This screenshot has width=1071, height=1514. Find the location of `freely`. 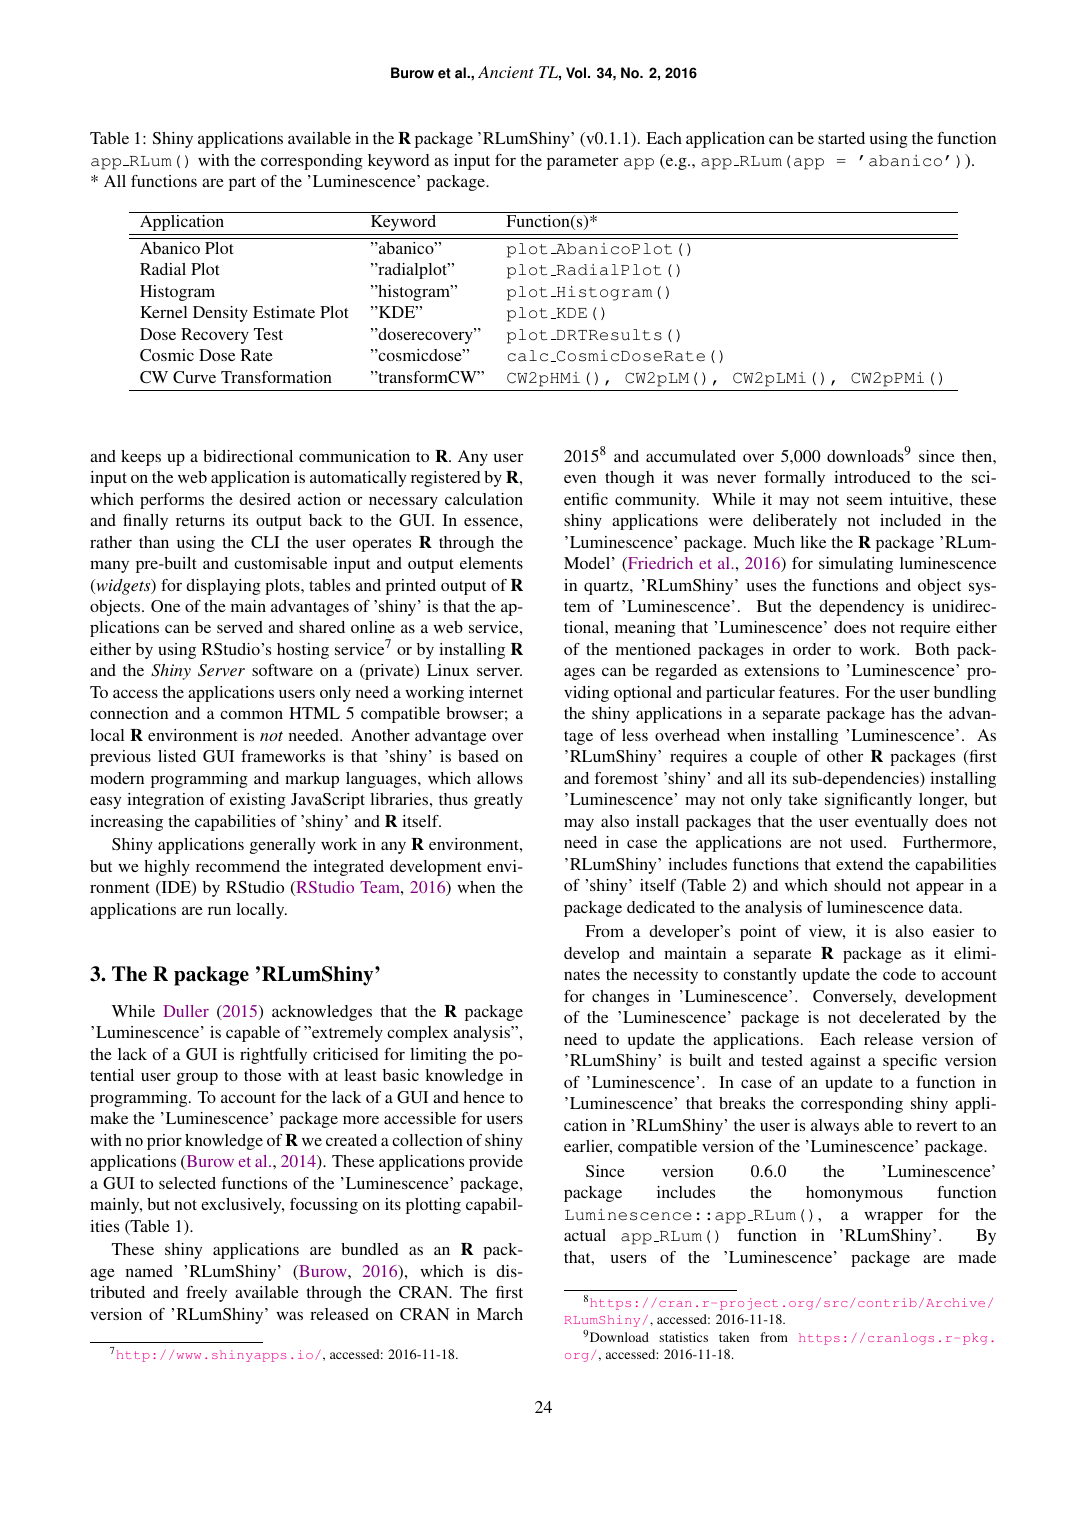

freely is located at coordinates (206, 1294).
